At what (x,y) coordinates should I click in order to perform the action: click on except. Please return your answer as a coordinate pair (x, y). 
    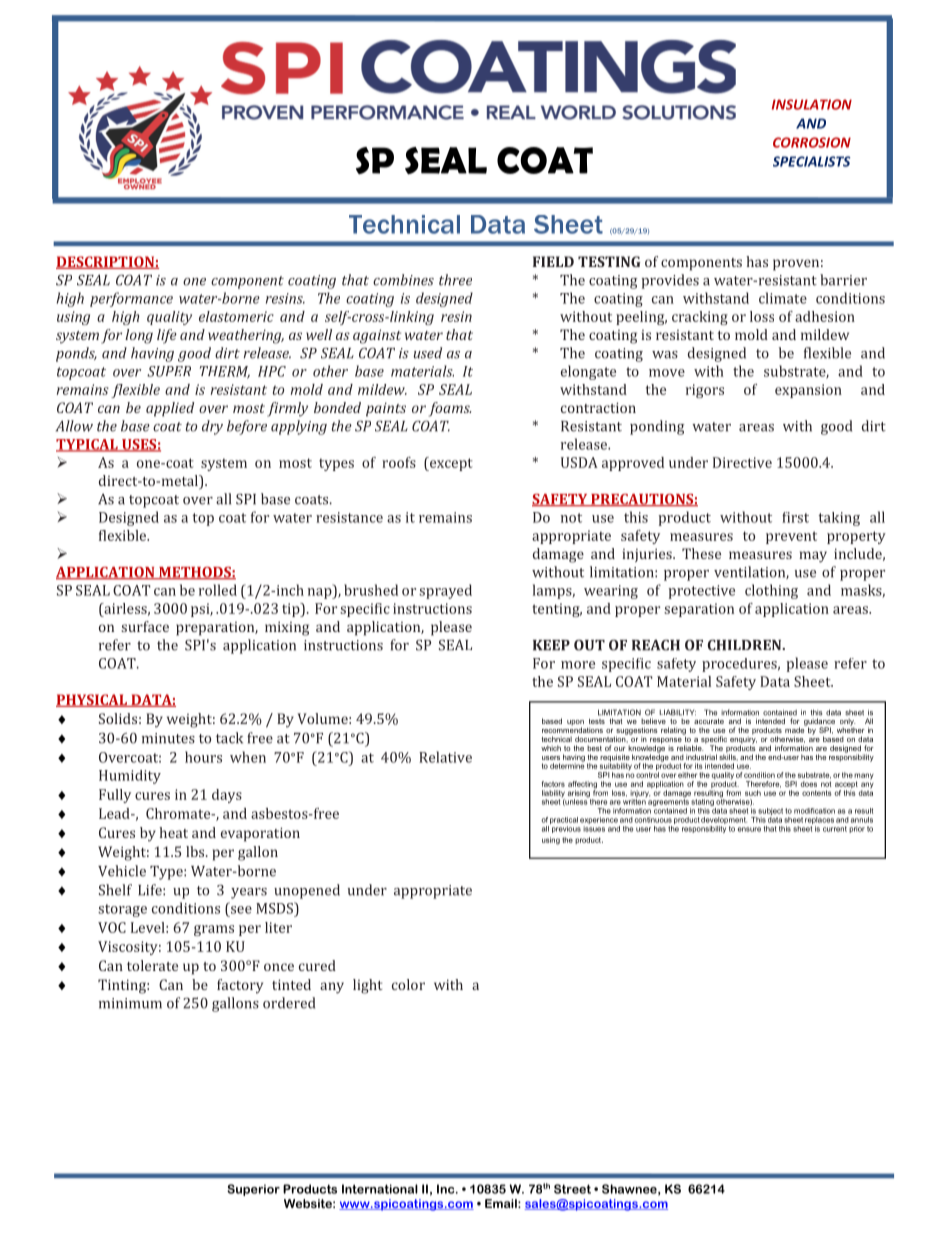
    Looking at the image, I should click on (450, 464).
